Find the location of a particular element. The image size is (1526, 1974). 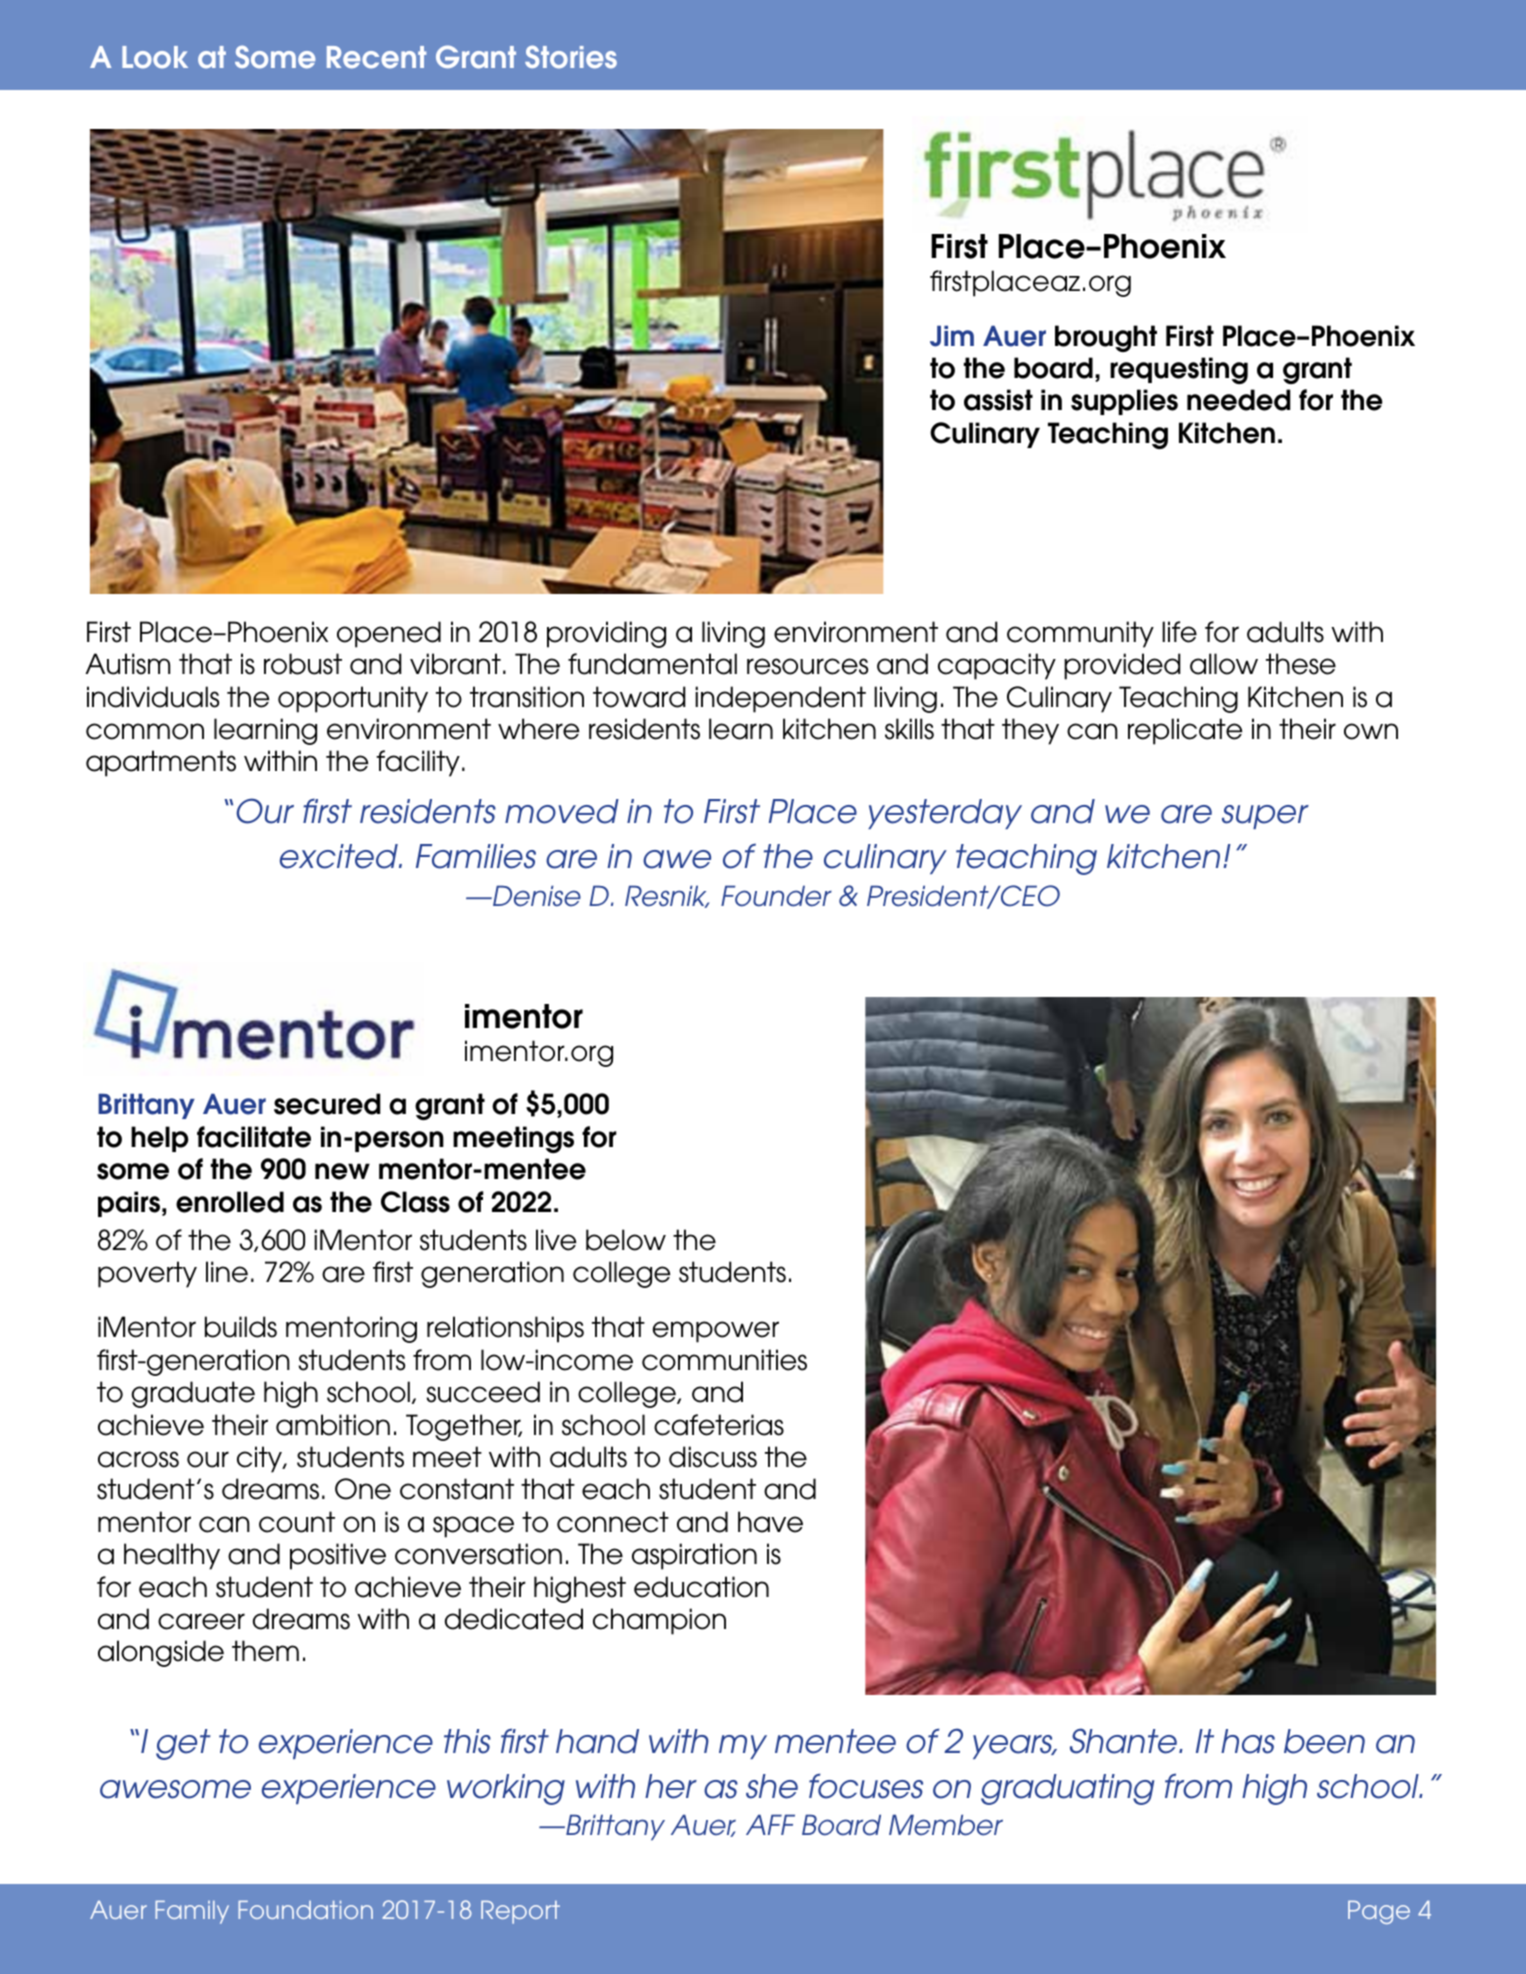

AFF is located at coordinates (770, 1824).
